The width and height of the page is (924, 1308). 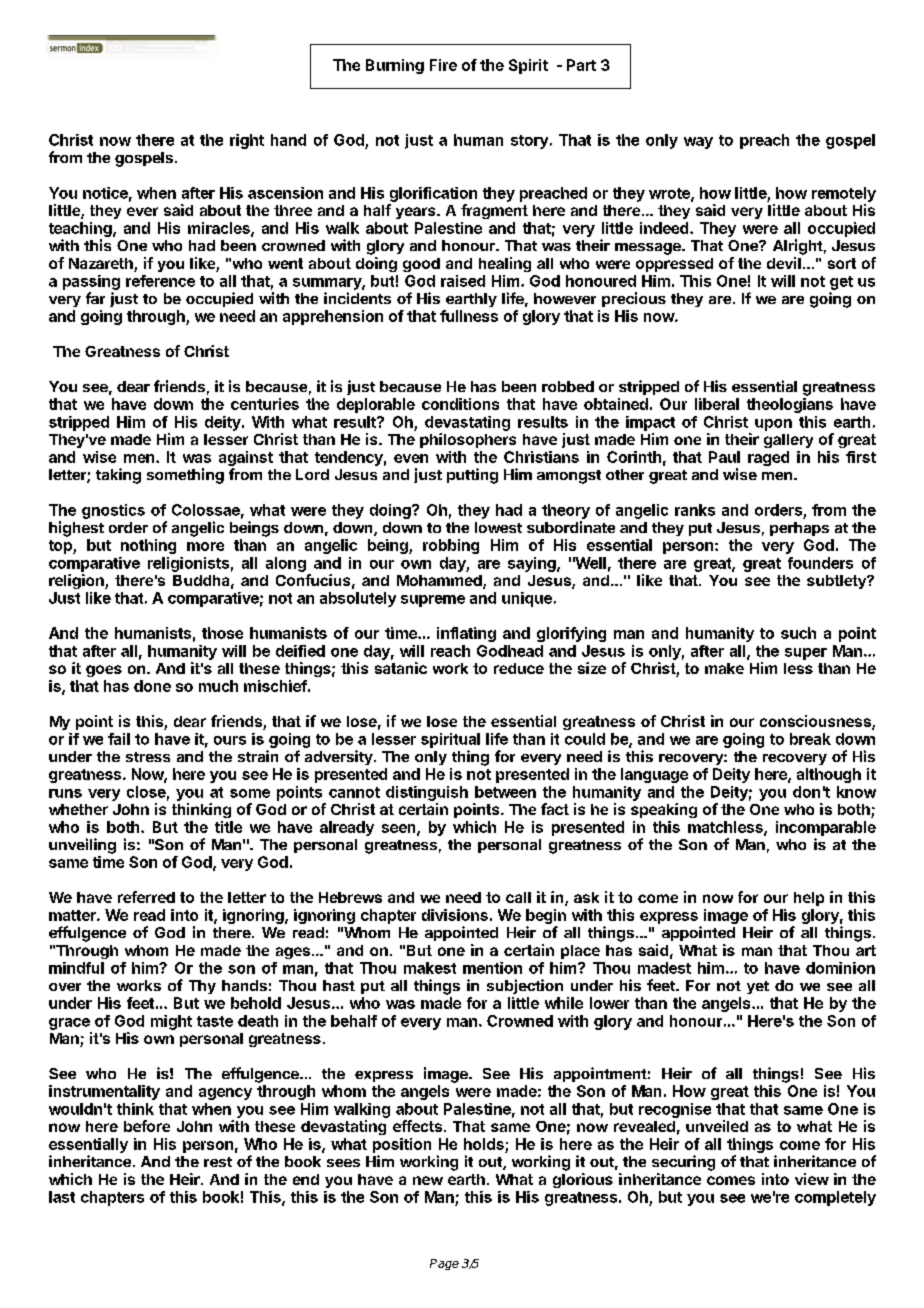 I want to click on view, so click(x=812, y=1179).
